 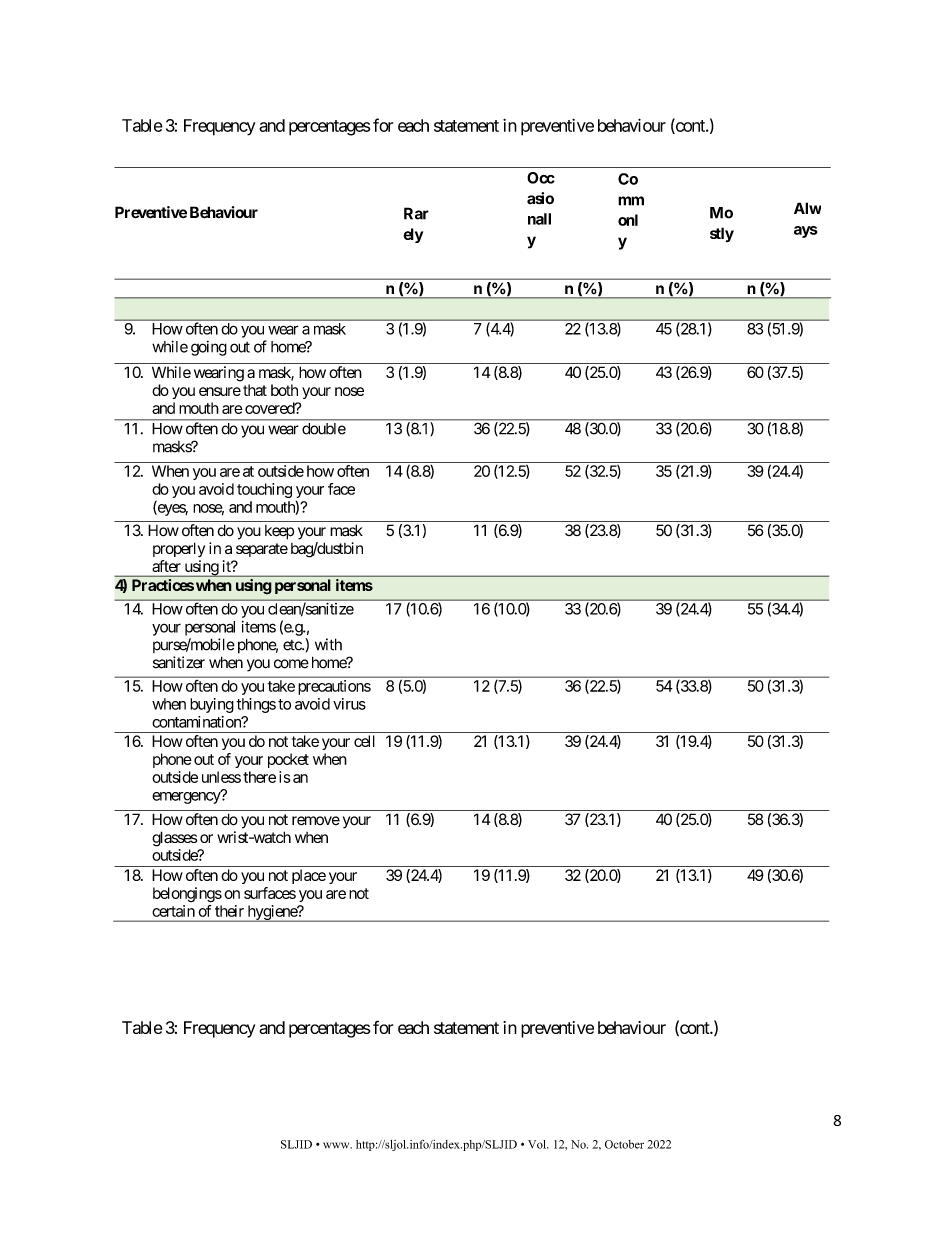 What do you see at coordinates (209, 348) in the screenshot?
I see `going` at bounding box center [209, 348].
